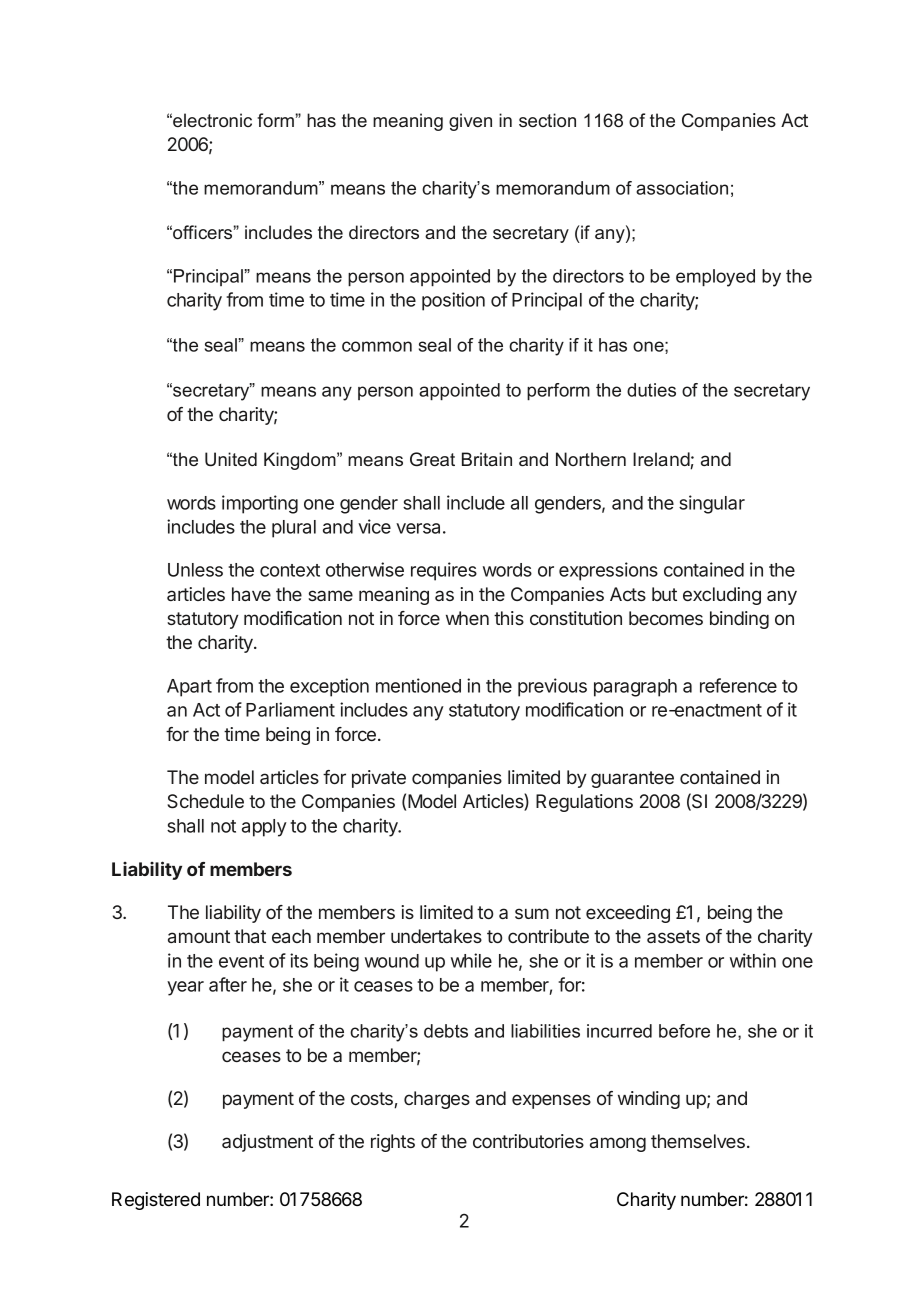 Image resolution: width=924 pixels, height=1308 pixels. Describe the element at coordinates (547, 120) in the document. I see `section` at that location.
